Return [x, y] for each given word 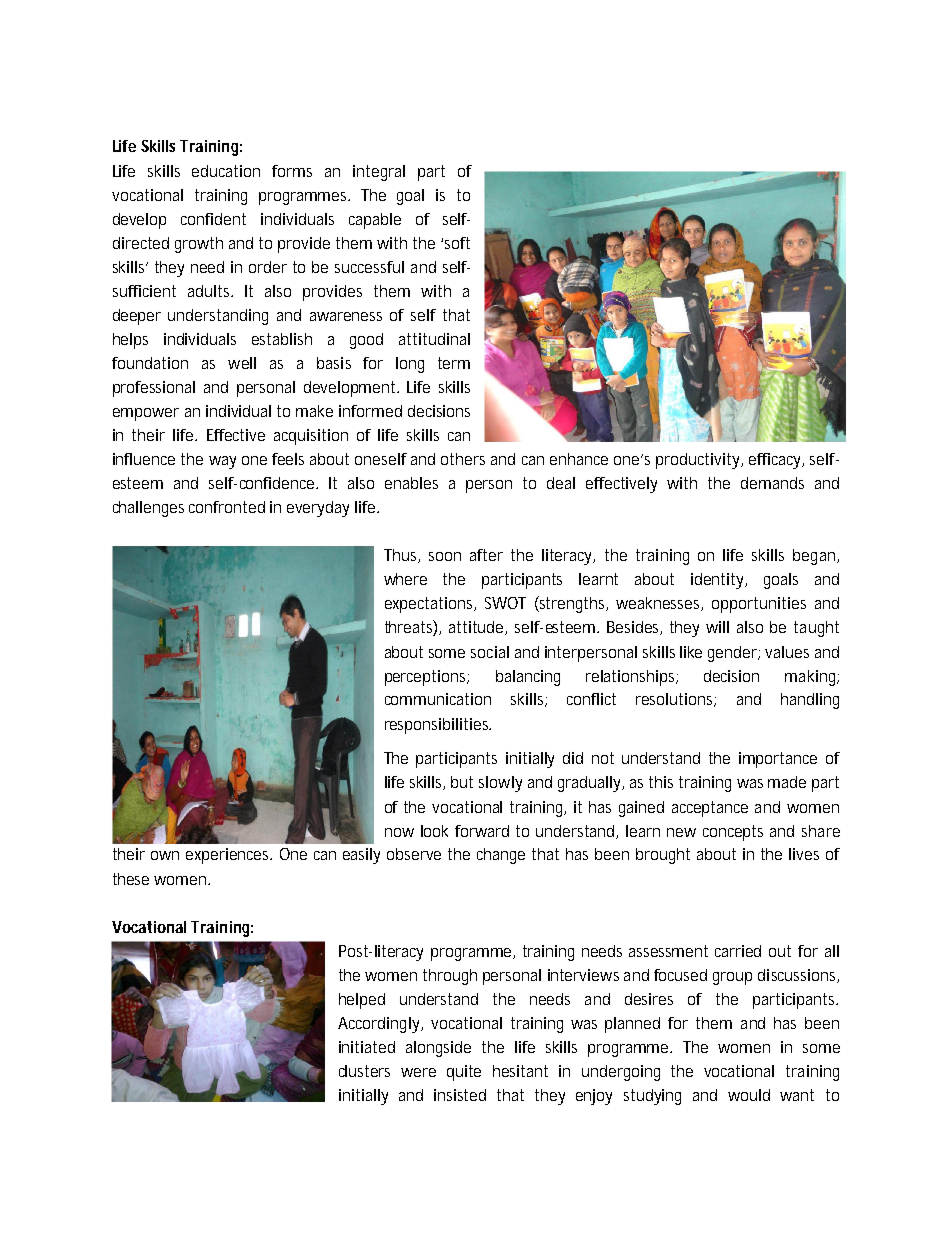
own [165, 855]
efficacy [776, 461]
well [242, 363]
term [454, 363]
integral [379, 173]
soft [457, 243]
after [486, 555]
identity [719, 581]
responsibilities [438, 726]
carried [738, 951]
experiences [229, 856]
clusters [364, 1071]
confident [213, 219]
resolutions [676, 700]
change [501, 856]
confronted [227, 507]
